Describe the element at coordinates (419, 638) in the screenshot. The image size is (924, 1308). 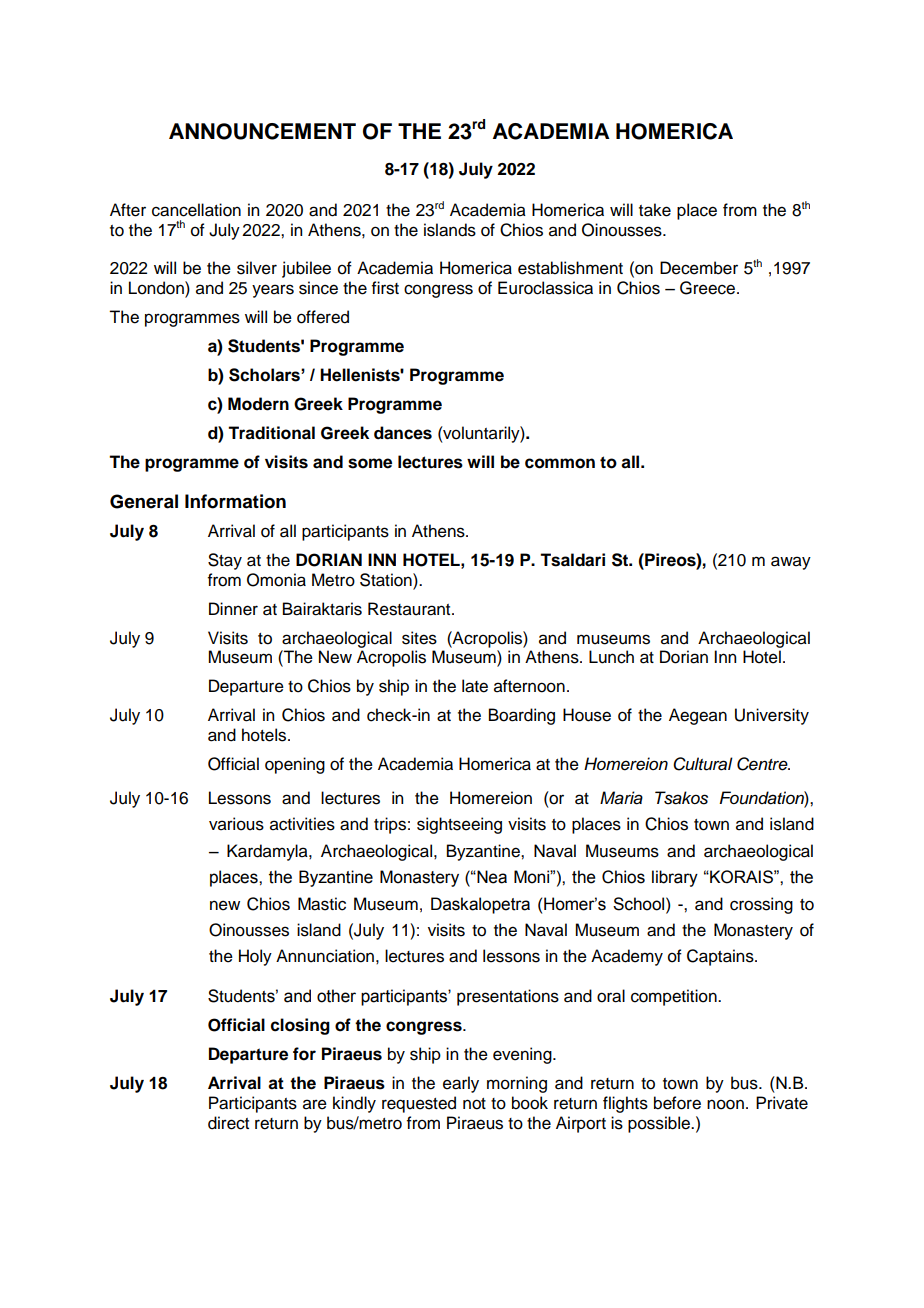
I see `sites` at that location.
